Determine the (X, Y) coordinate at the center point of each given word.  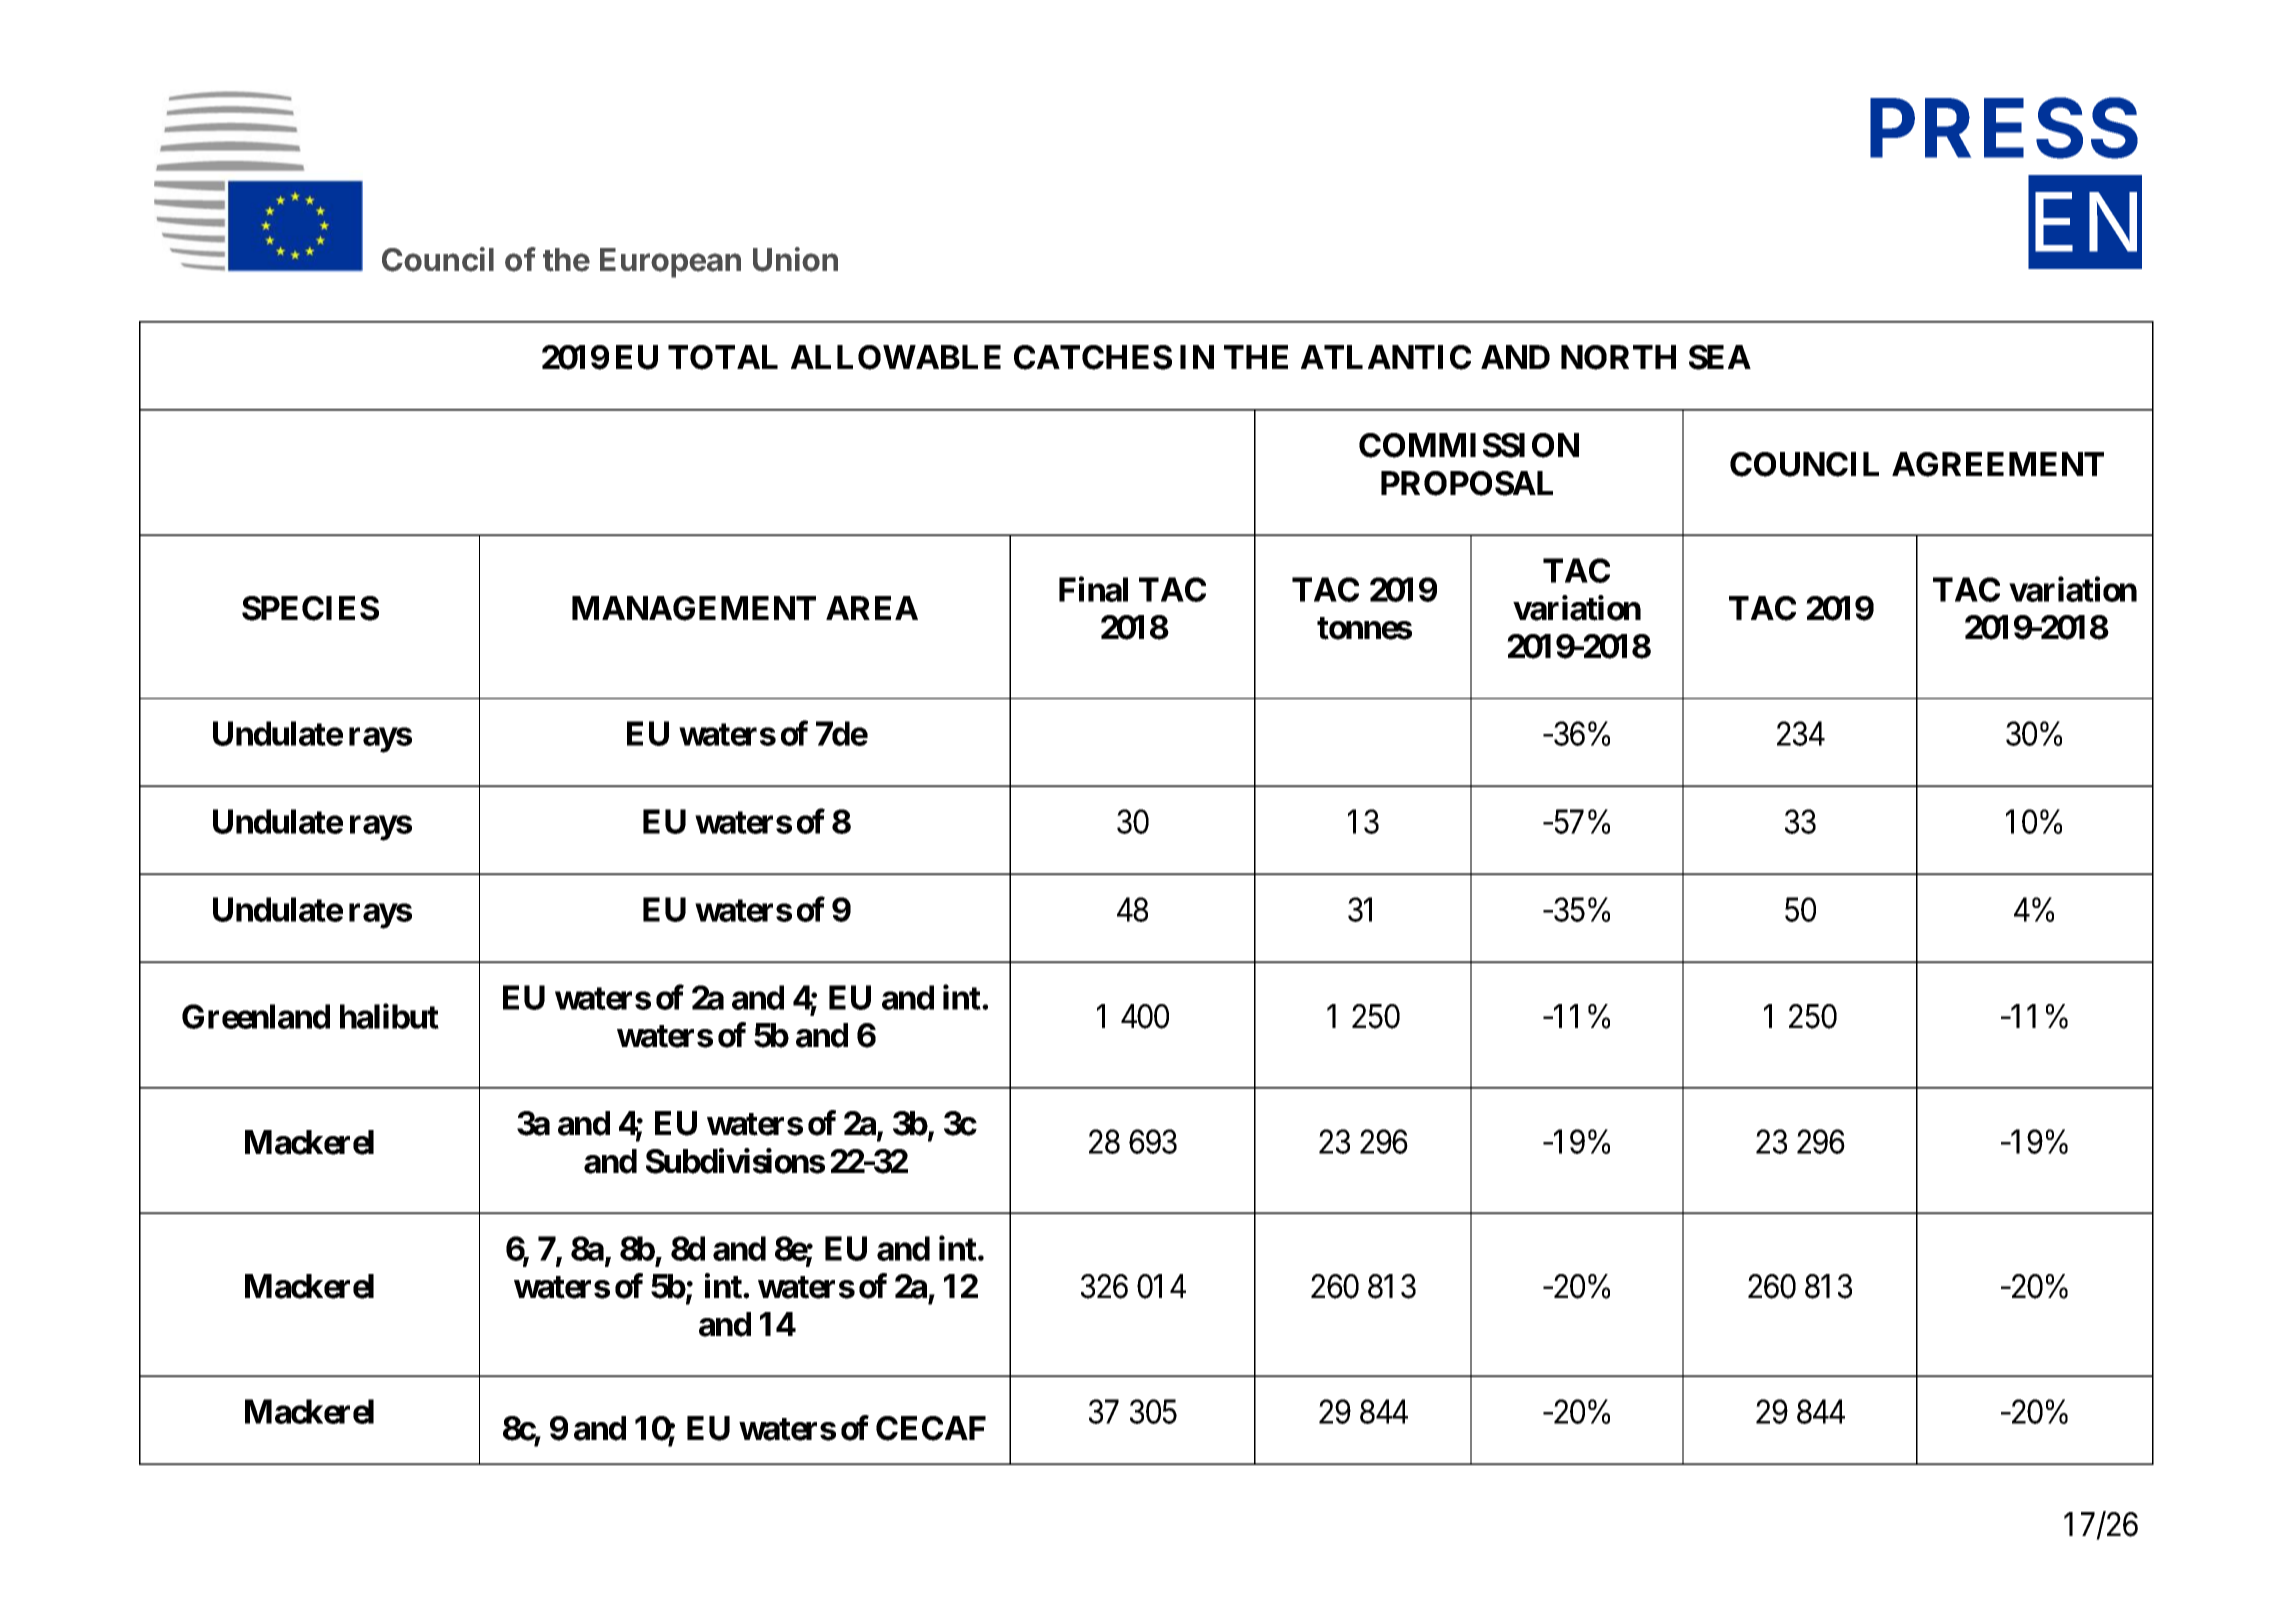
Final (1093, 589)
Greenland (256, 1016)
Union (795, 259)
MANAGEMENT (694, 608)
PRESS (2004, 128)
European (670, 263)
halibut (389, 1016)
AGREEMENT (1998, 464)
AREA (872, 608)
